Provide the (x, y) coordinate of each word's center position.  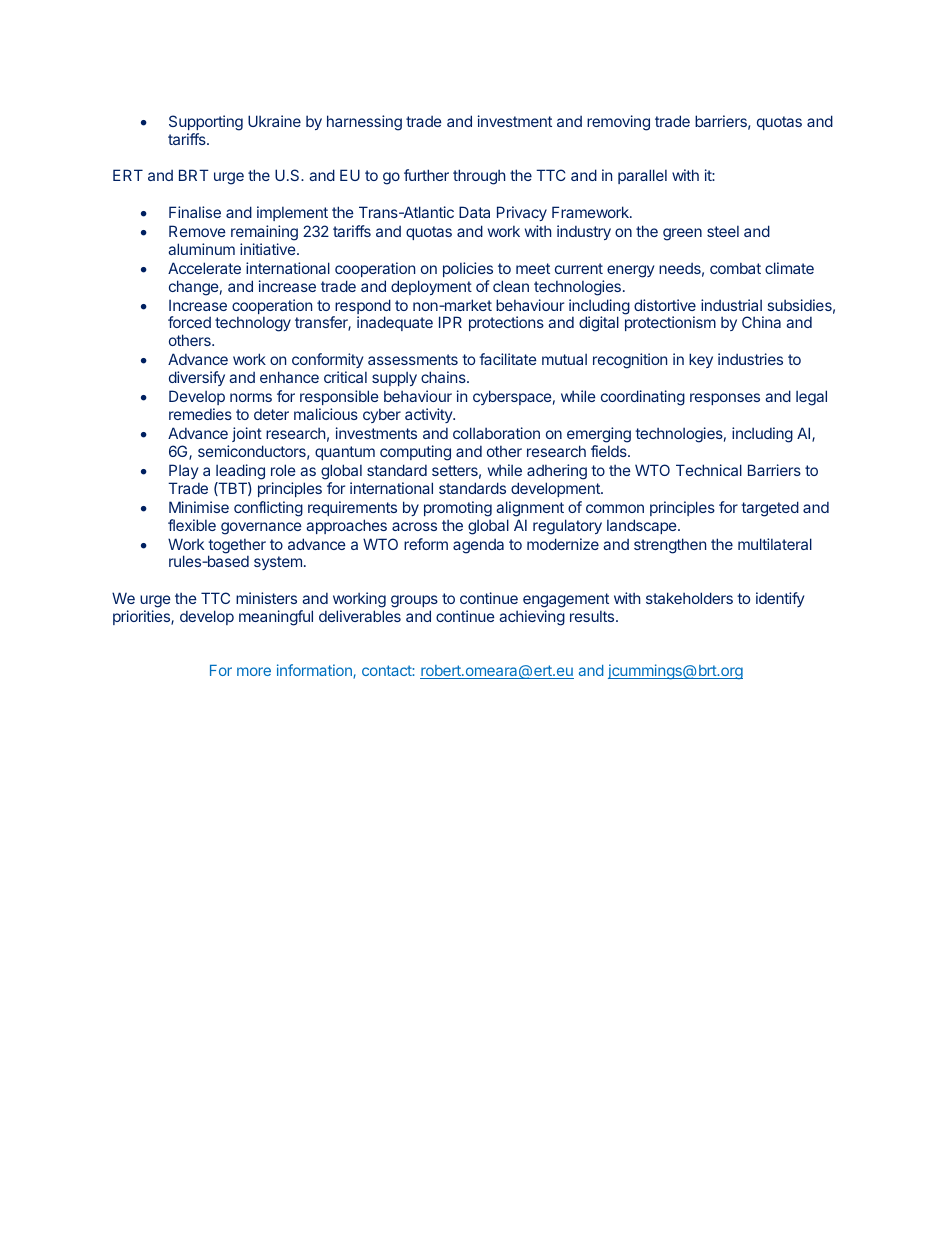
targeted (770, 509)
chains (444, 377)
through (479, 177)
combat (735, 268)
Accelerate (204, 268)
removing (618, 123)
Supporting (206, 124)
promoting (458, 509)
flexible (192, 525)
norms (251, 397)
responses (725, 399)
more (254, 671)
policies (468, 269)
